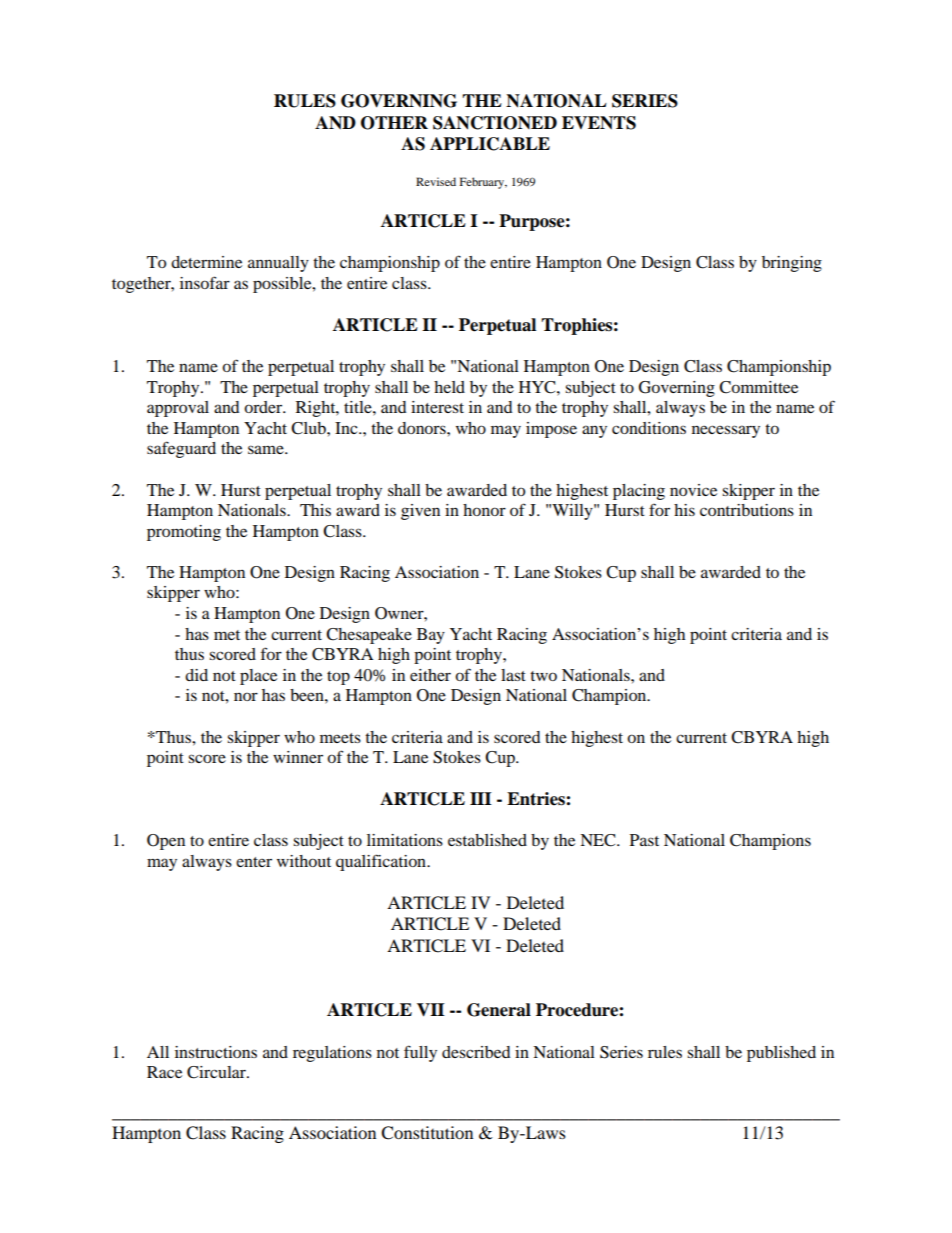  Describe the element at coordinates (206, 262) in the screenshot. I see `determine` at that location.
